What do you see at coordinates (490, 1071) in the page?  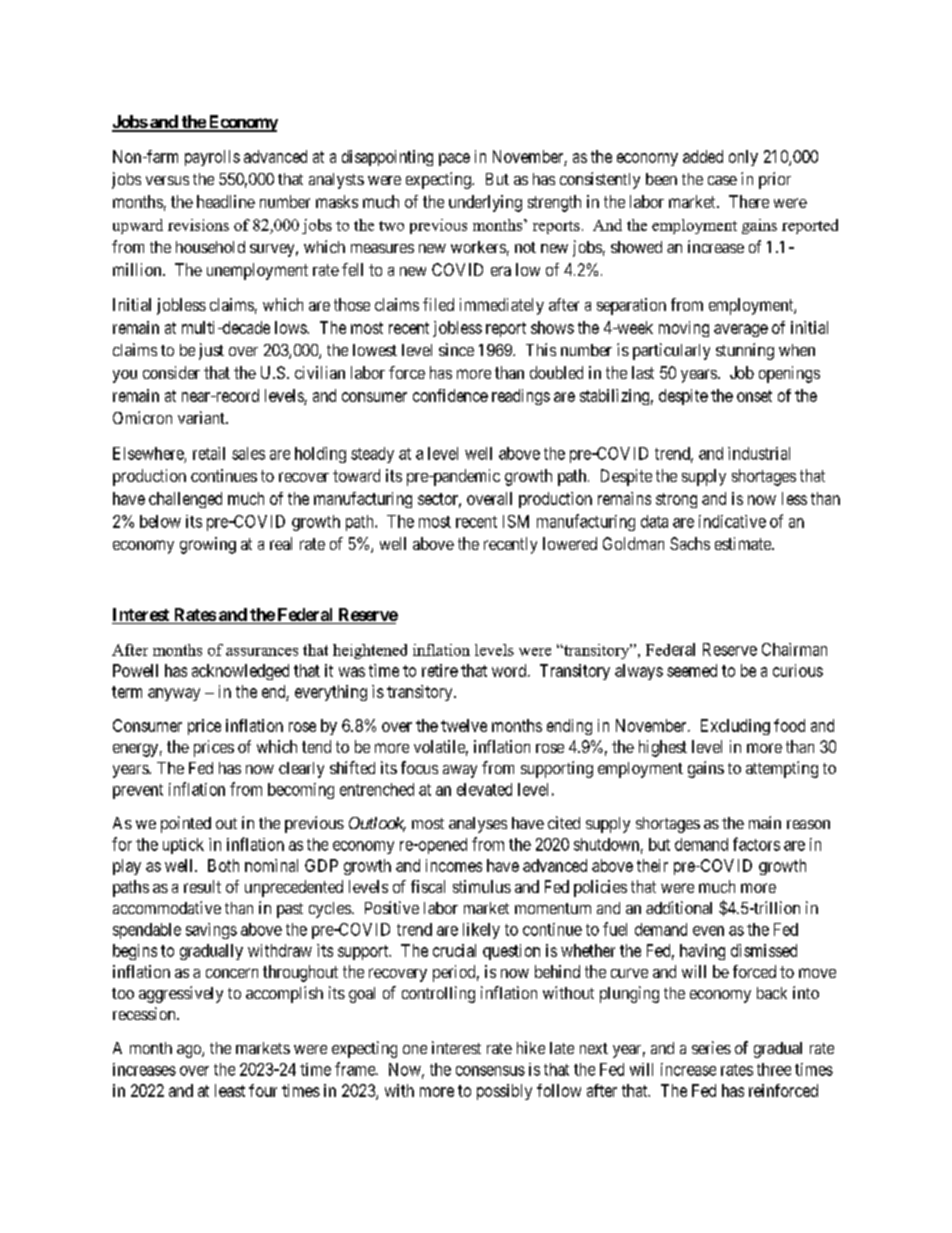 I see `consensus` at bounding box center [490, 1071].
